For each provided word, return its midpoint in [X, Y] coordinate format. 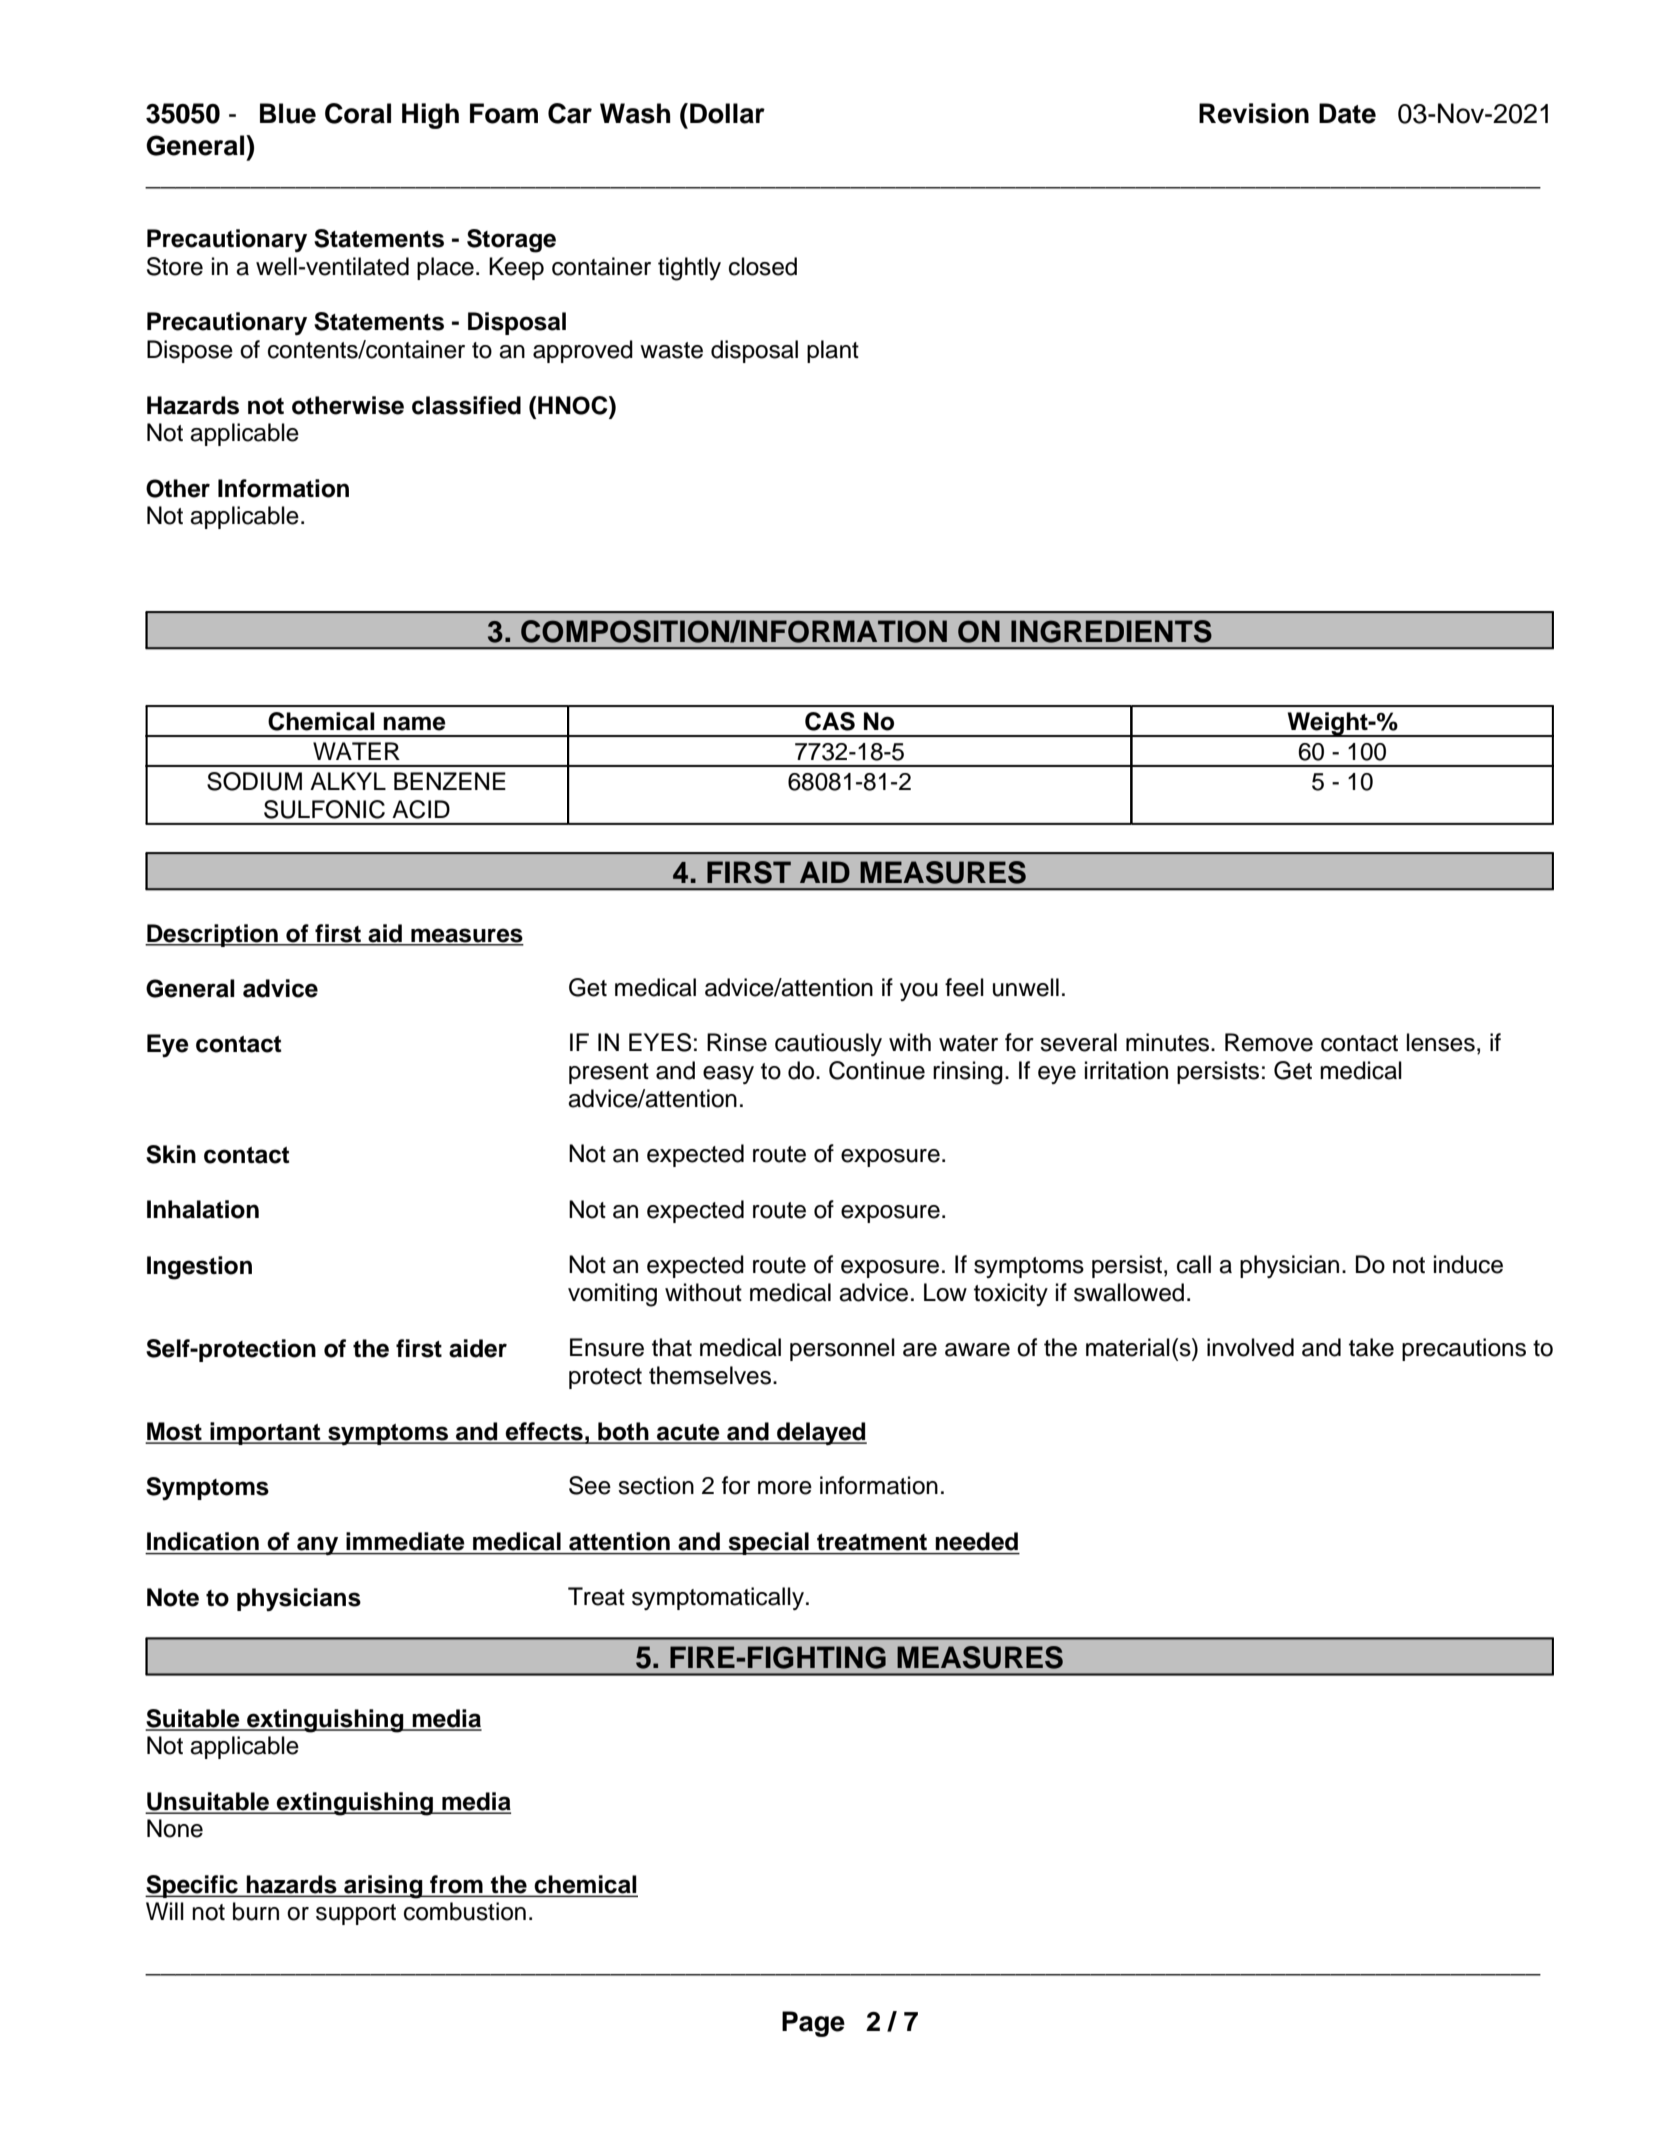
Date [1347, 113]
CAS [830, 721]
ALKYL [348, 781]
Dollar [727, 113]
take [1371, 1347]
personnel [842, 1349]
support [356, 1914]
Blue [288, 113]
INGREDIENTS [1111, 631]
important [265, 1433]
